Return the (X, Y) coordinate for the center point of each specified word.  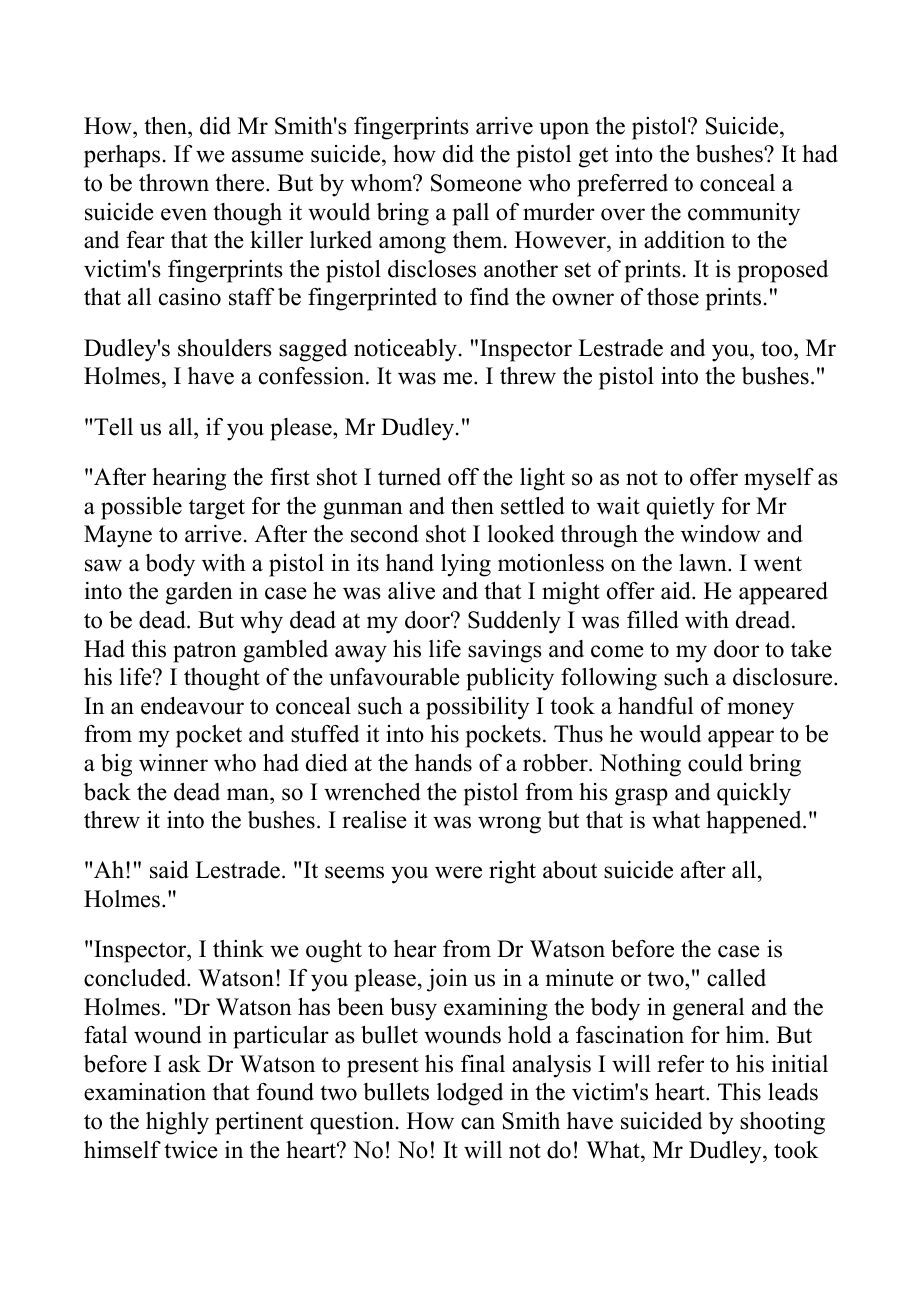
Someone (476, 183)
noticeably (405, 350)
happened (755, 822)
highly (177, 1123)
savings (505, 651)
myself (779, 479)
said (169, 870)
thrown (174, 183)
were (458, 872)
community (744, 214)
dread (764, 620)
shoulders (225, 348)
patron (205, 652)
